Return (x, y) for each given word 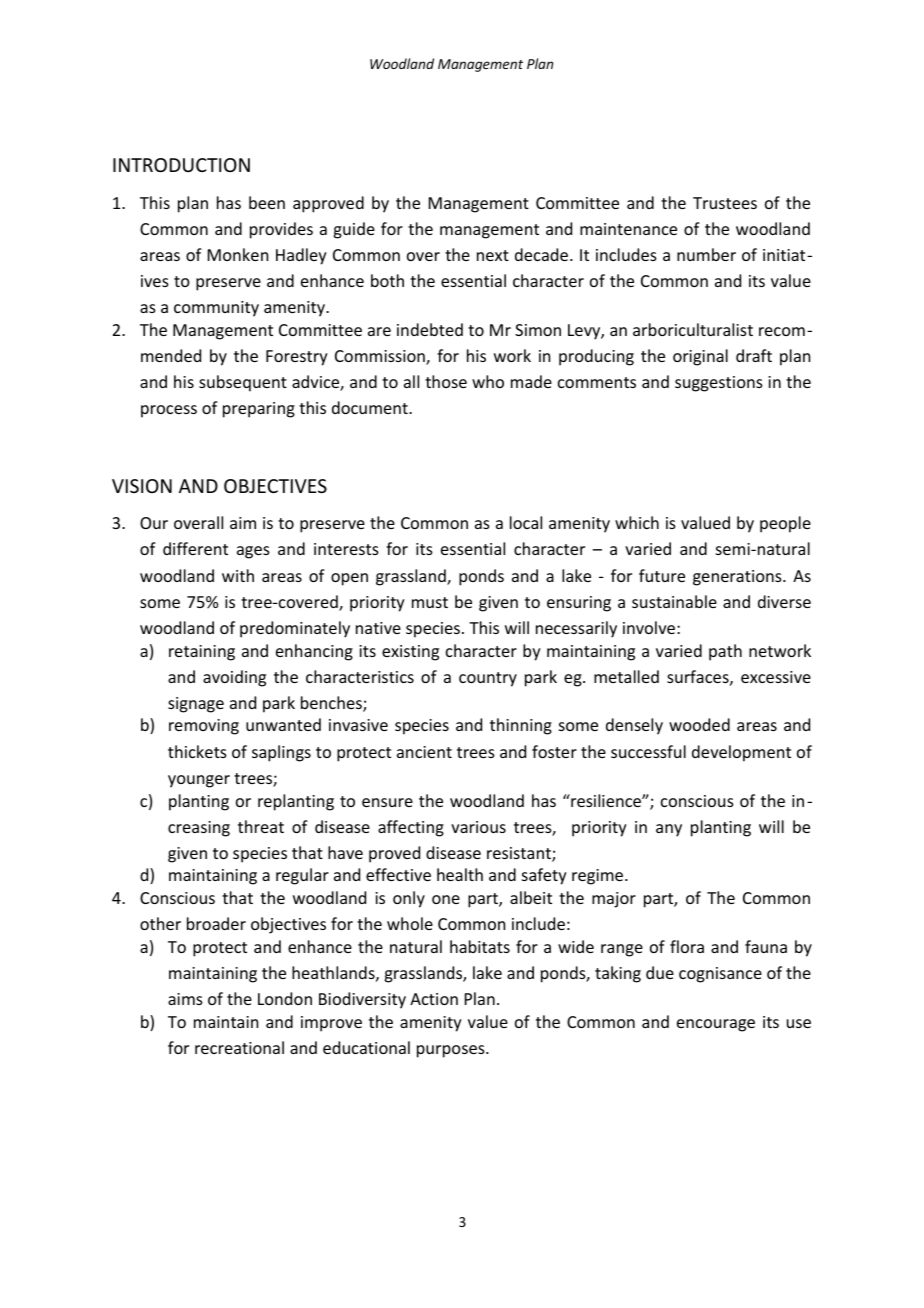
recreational (239, 1047)
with (238, 575)
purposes (452, 1051)
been (267, 202)
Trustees (725, 203)
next (493, 255)
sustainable (674, 601)
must (430, 602)
